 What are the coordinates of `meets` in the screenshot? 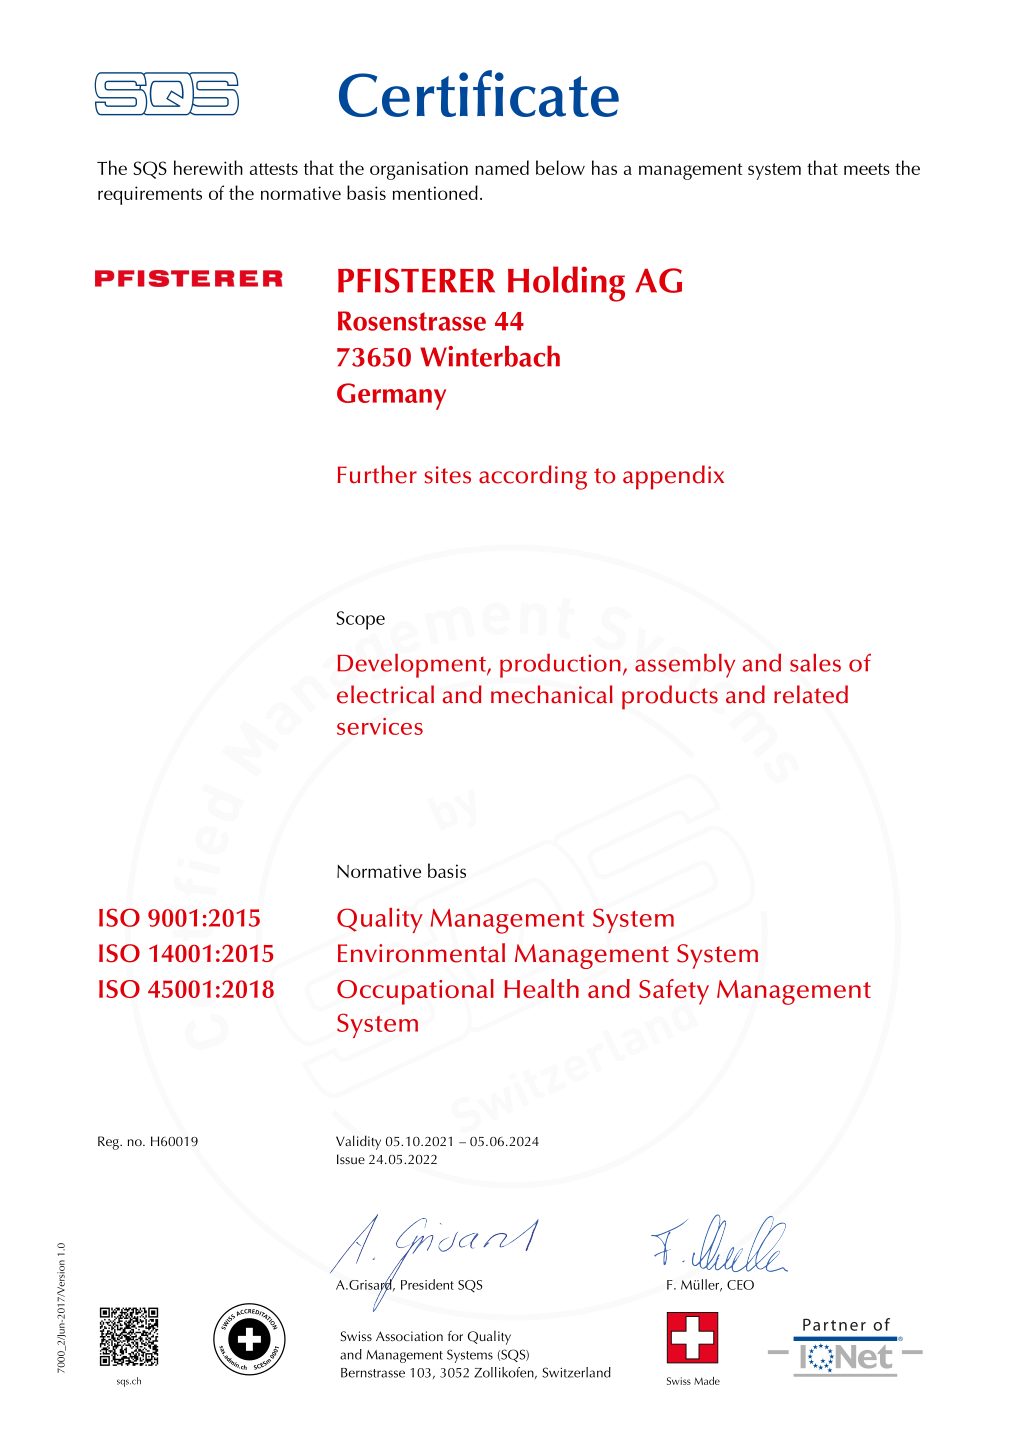 It's located at (867, 169).
